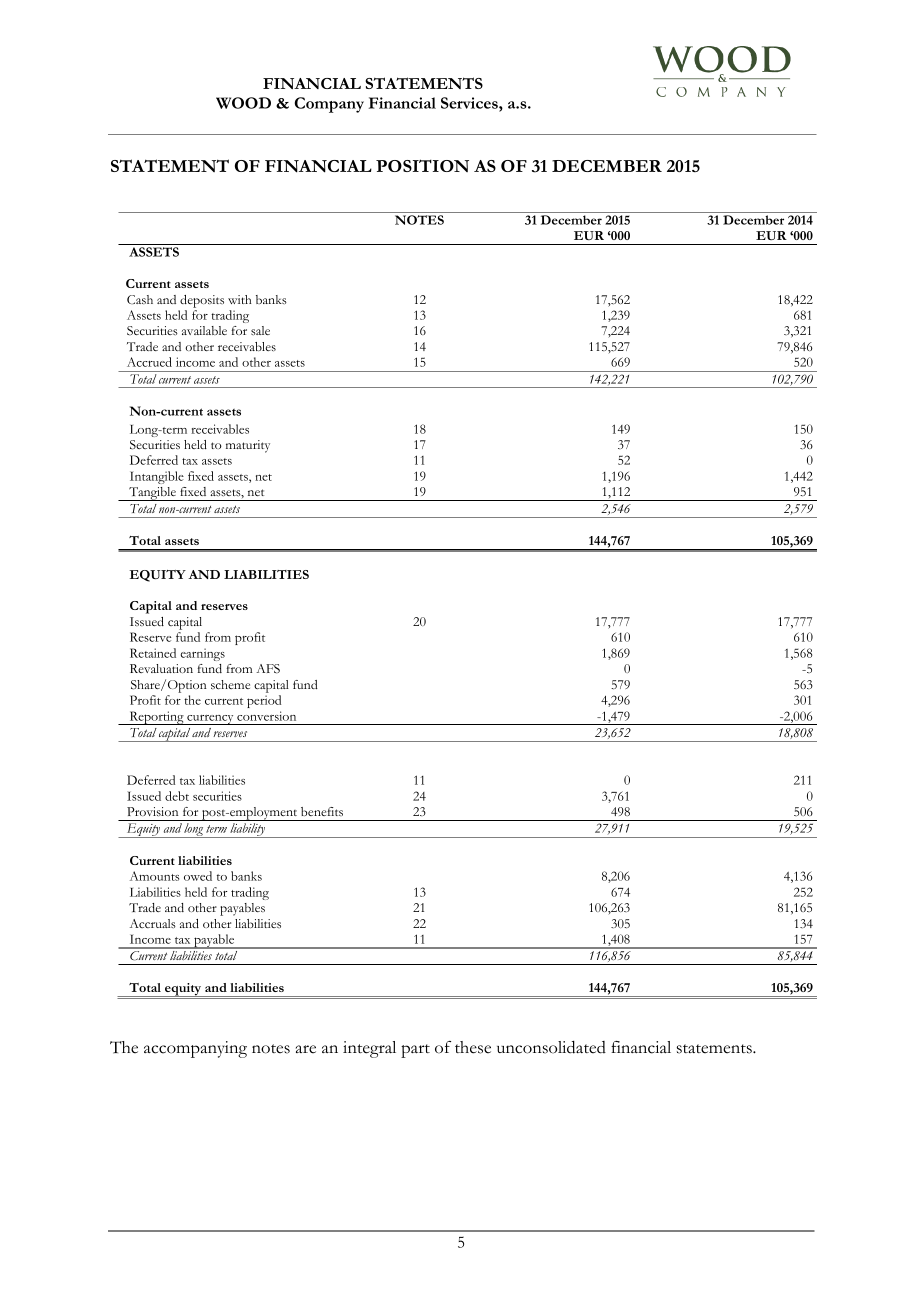 The width and height of the document is (924, 1307). What do you see at coordinates (248, 446) in the document?
I see `maturity` at bounding box center [248, 446].
